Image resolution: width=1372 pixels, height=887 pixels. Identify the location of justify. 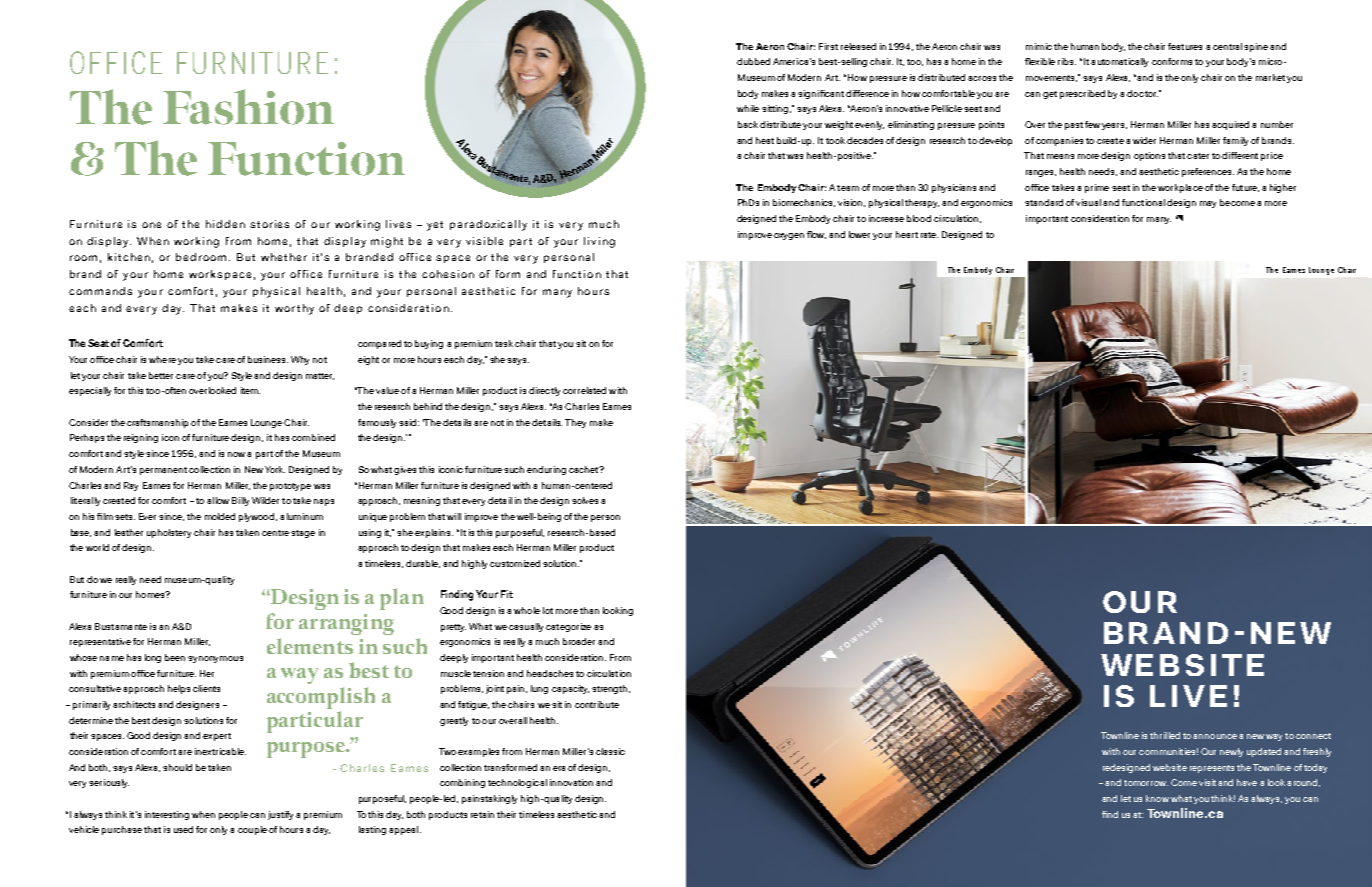
(280, 815).
